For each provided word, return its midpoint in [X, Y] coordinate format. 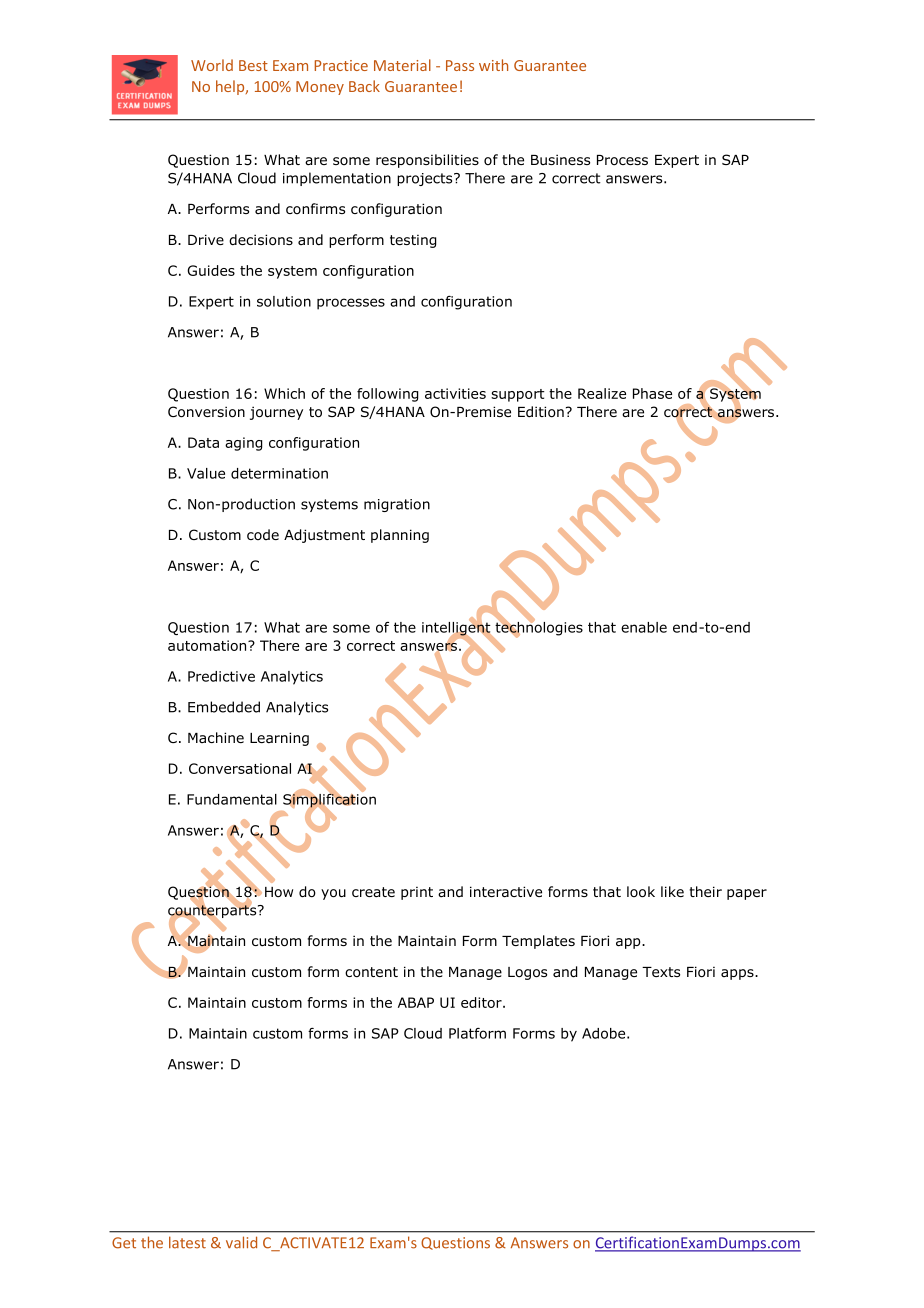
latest [187, 1242]
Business [560, 159]
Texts [661, 972]
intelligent [457, 629]
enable [644, 627]
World [212, 65]
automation [208, 645]
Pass [460, 65]
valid [241, 1242]
